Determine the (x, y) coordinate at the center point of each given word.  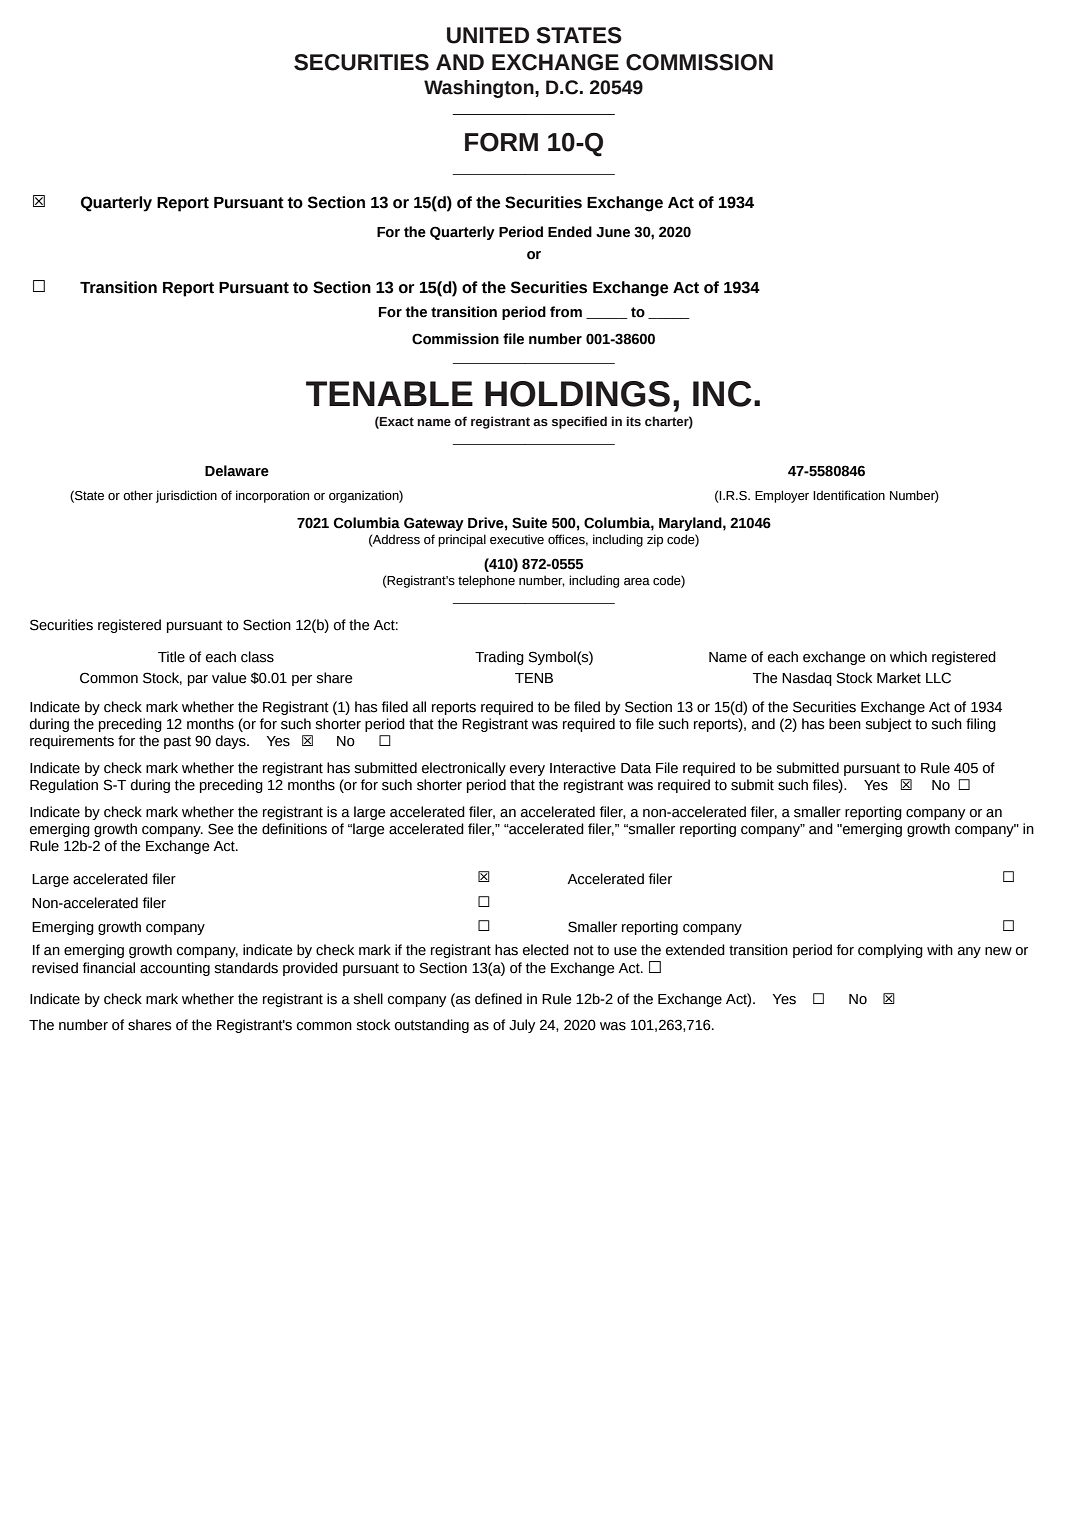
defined (498, 999)
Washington (480, 89)
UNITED (488, 35)
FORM (501, 142)
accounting (175, 969)
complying (890, 951)
